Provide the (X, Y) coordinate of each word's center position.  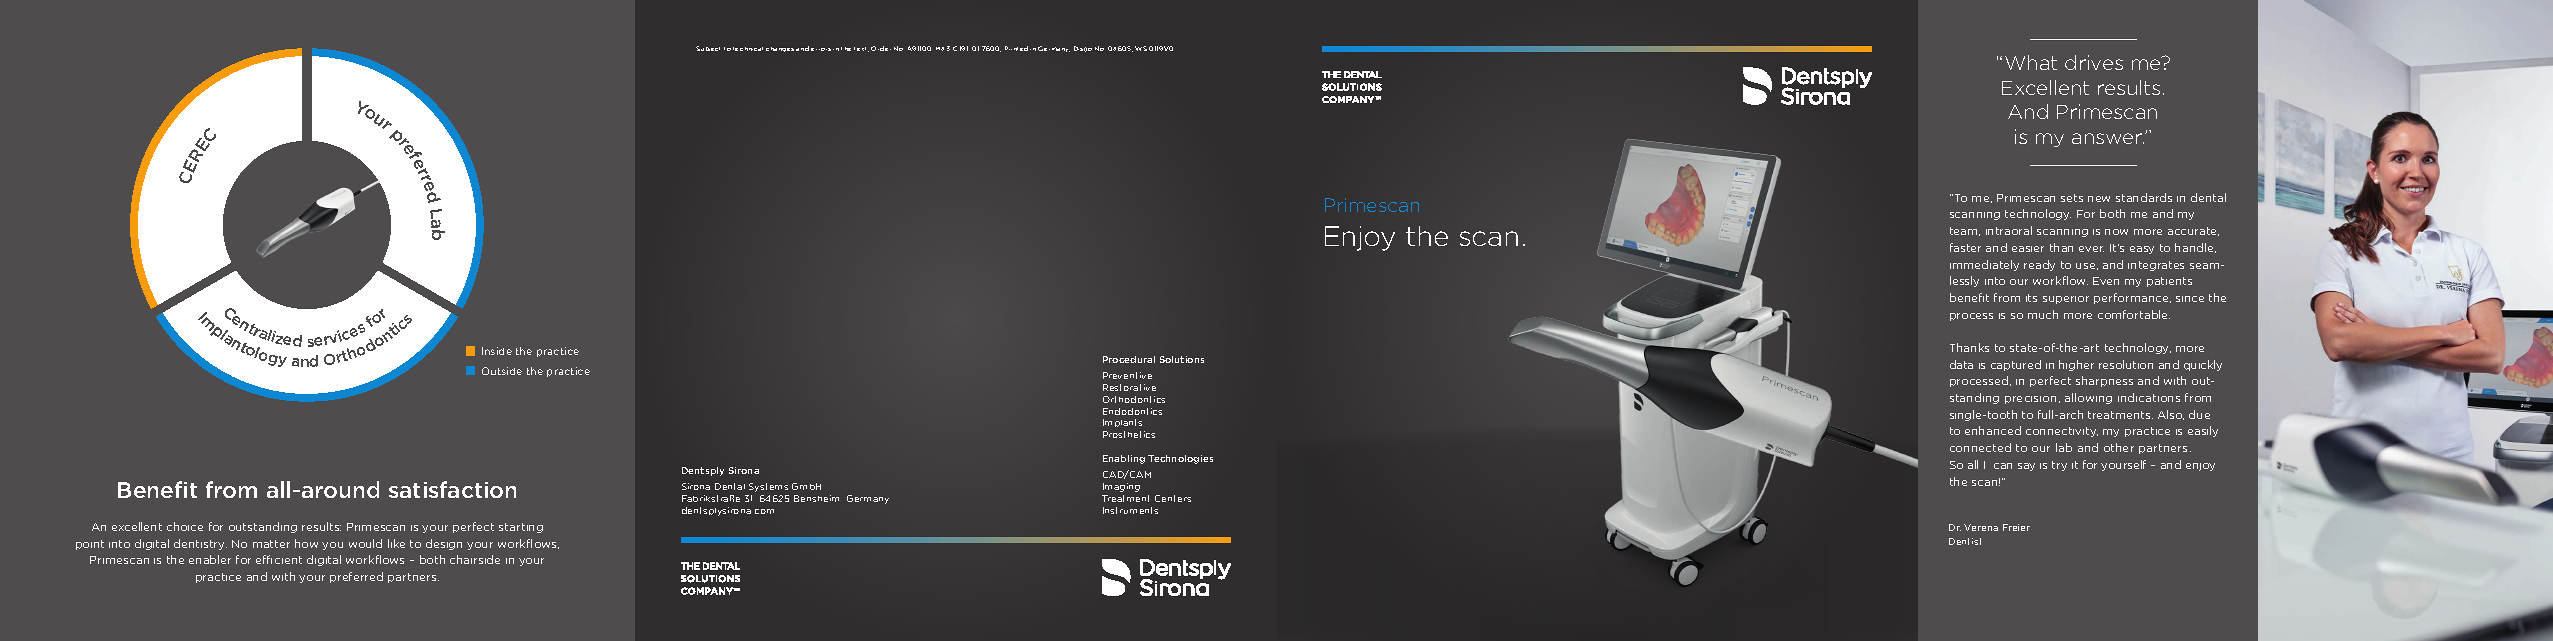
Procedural (1129, 359)
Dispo (1083, 49)
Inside (497, 351)
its (2031, 298)
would (365, 543)
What (2031, 62)
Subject (708, 48)
